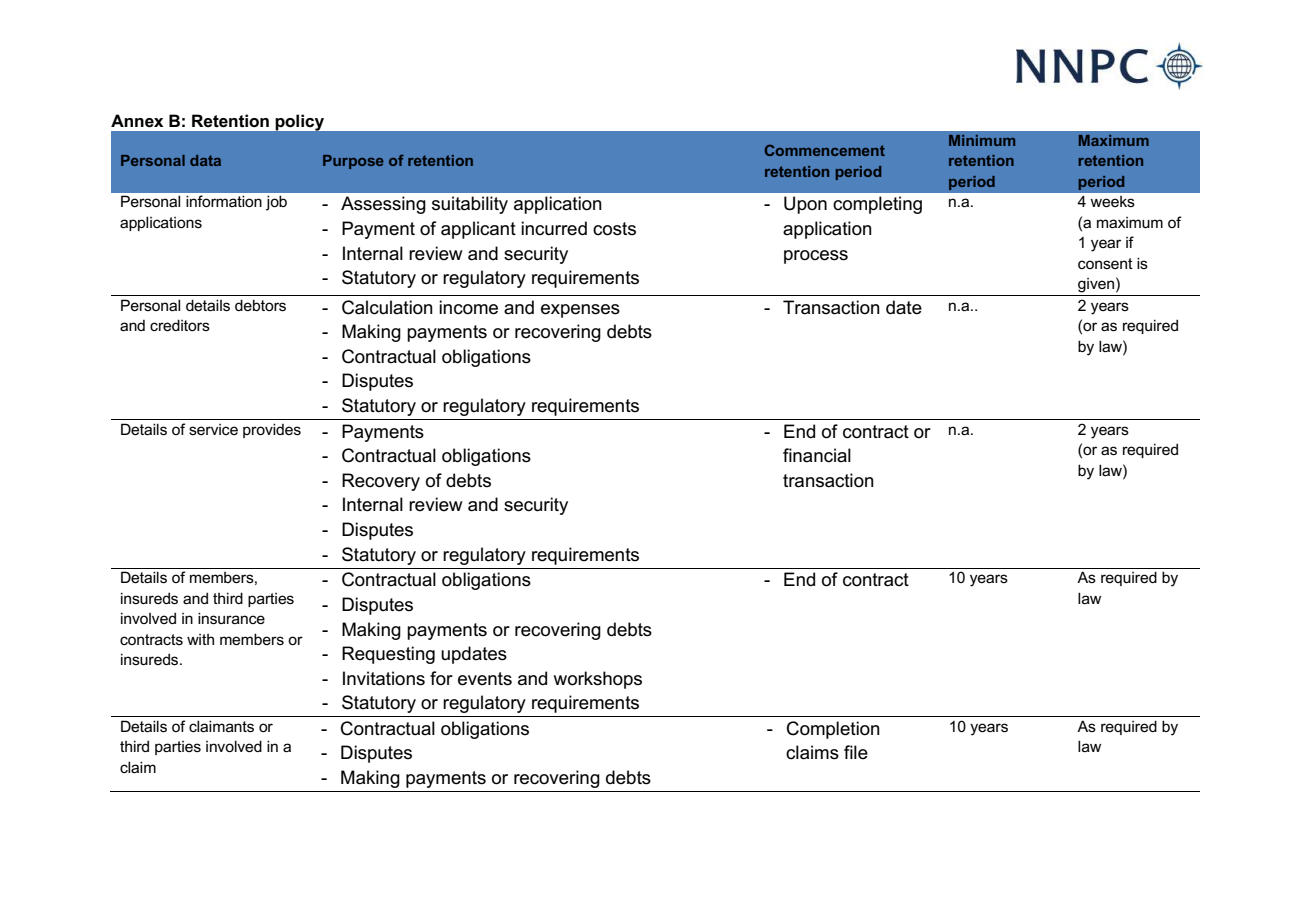  What do you see at coordinates (598, 680) in the image?
I see `workshops` at bounding box center [598, 680].
